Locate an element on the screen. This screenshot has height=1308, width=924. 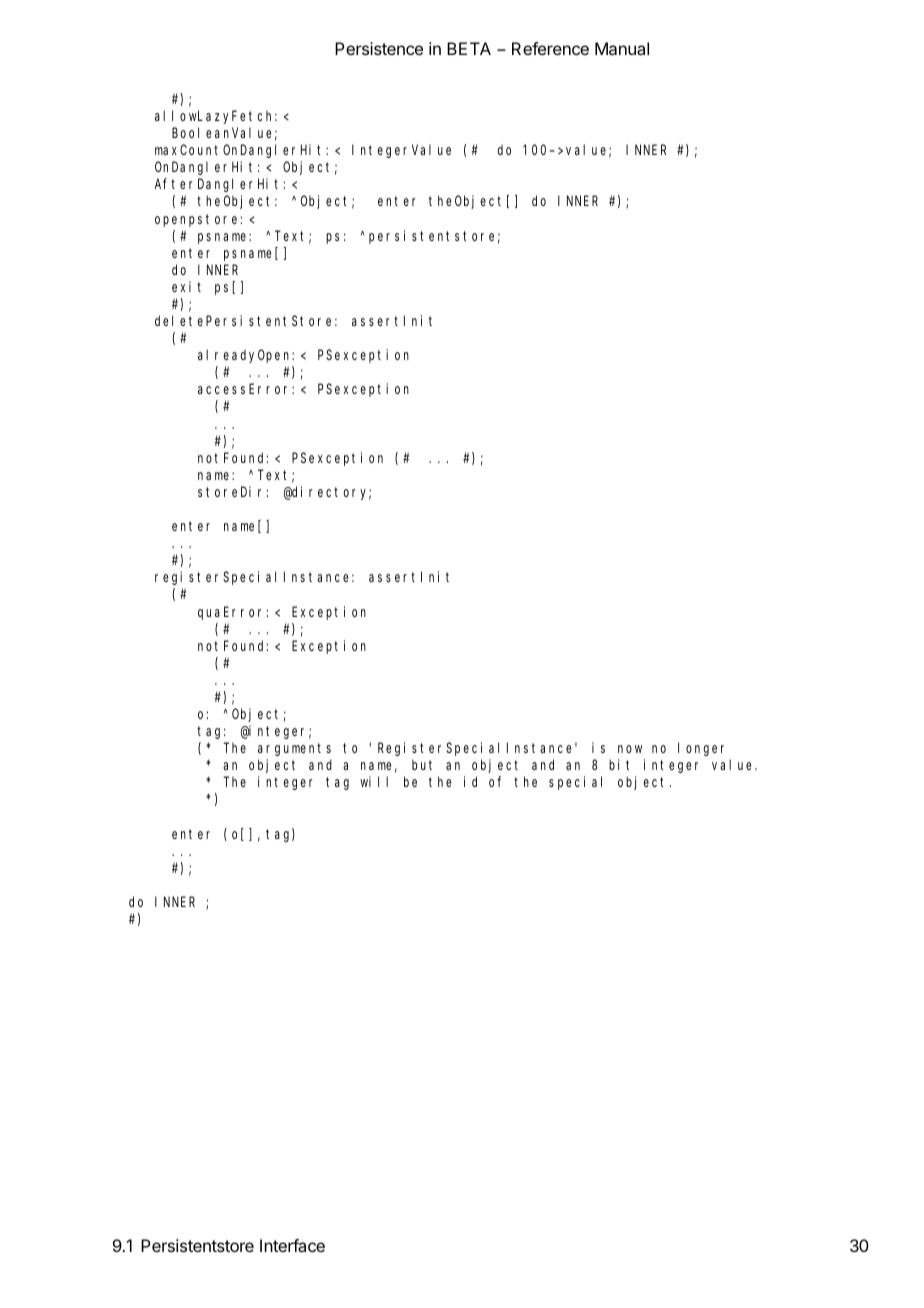
Interface is located at coordinates (292, 1245).
